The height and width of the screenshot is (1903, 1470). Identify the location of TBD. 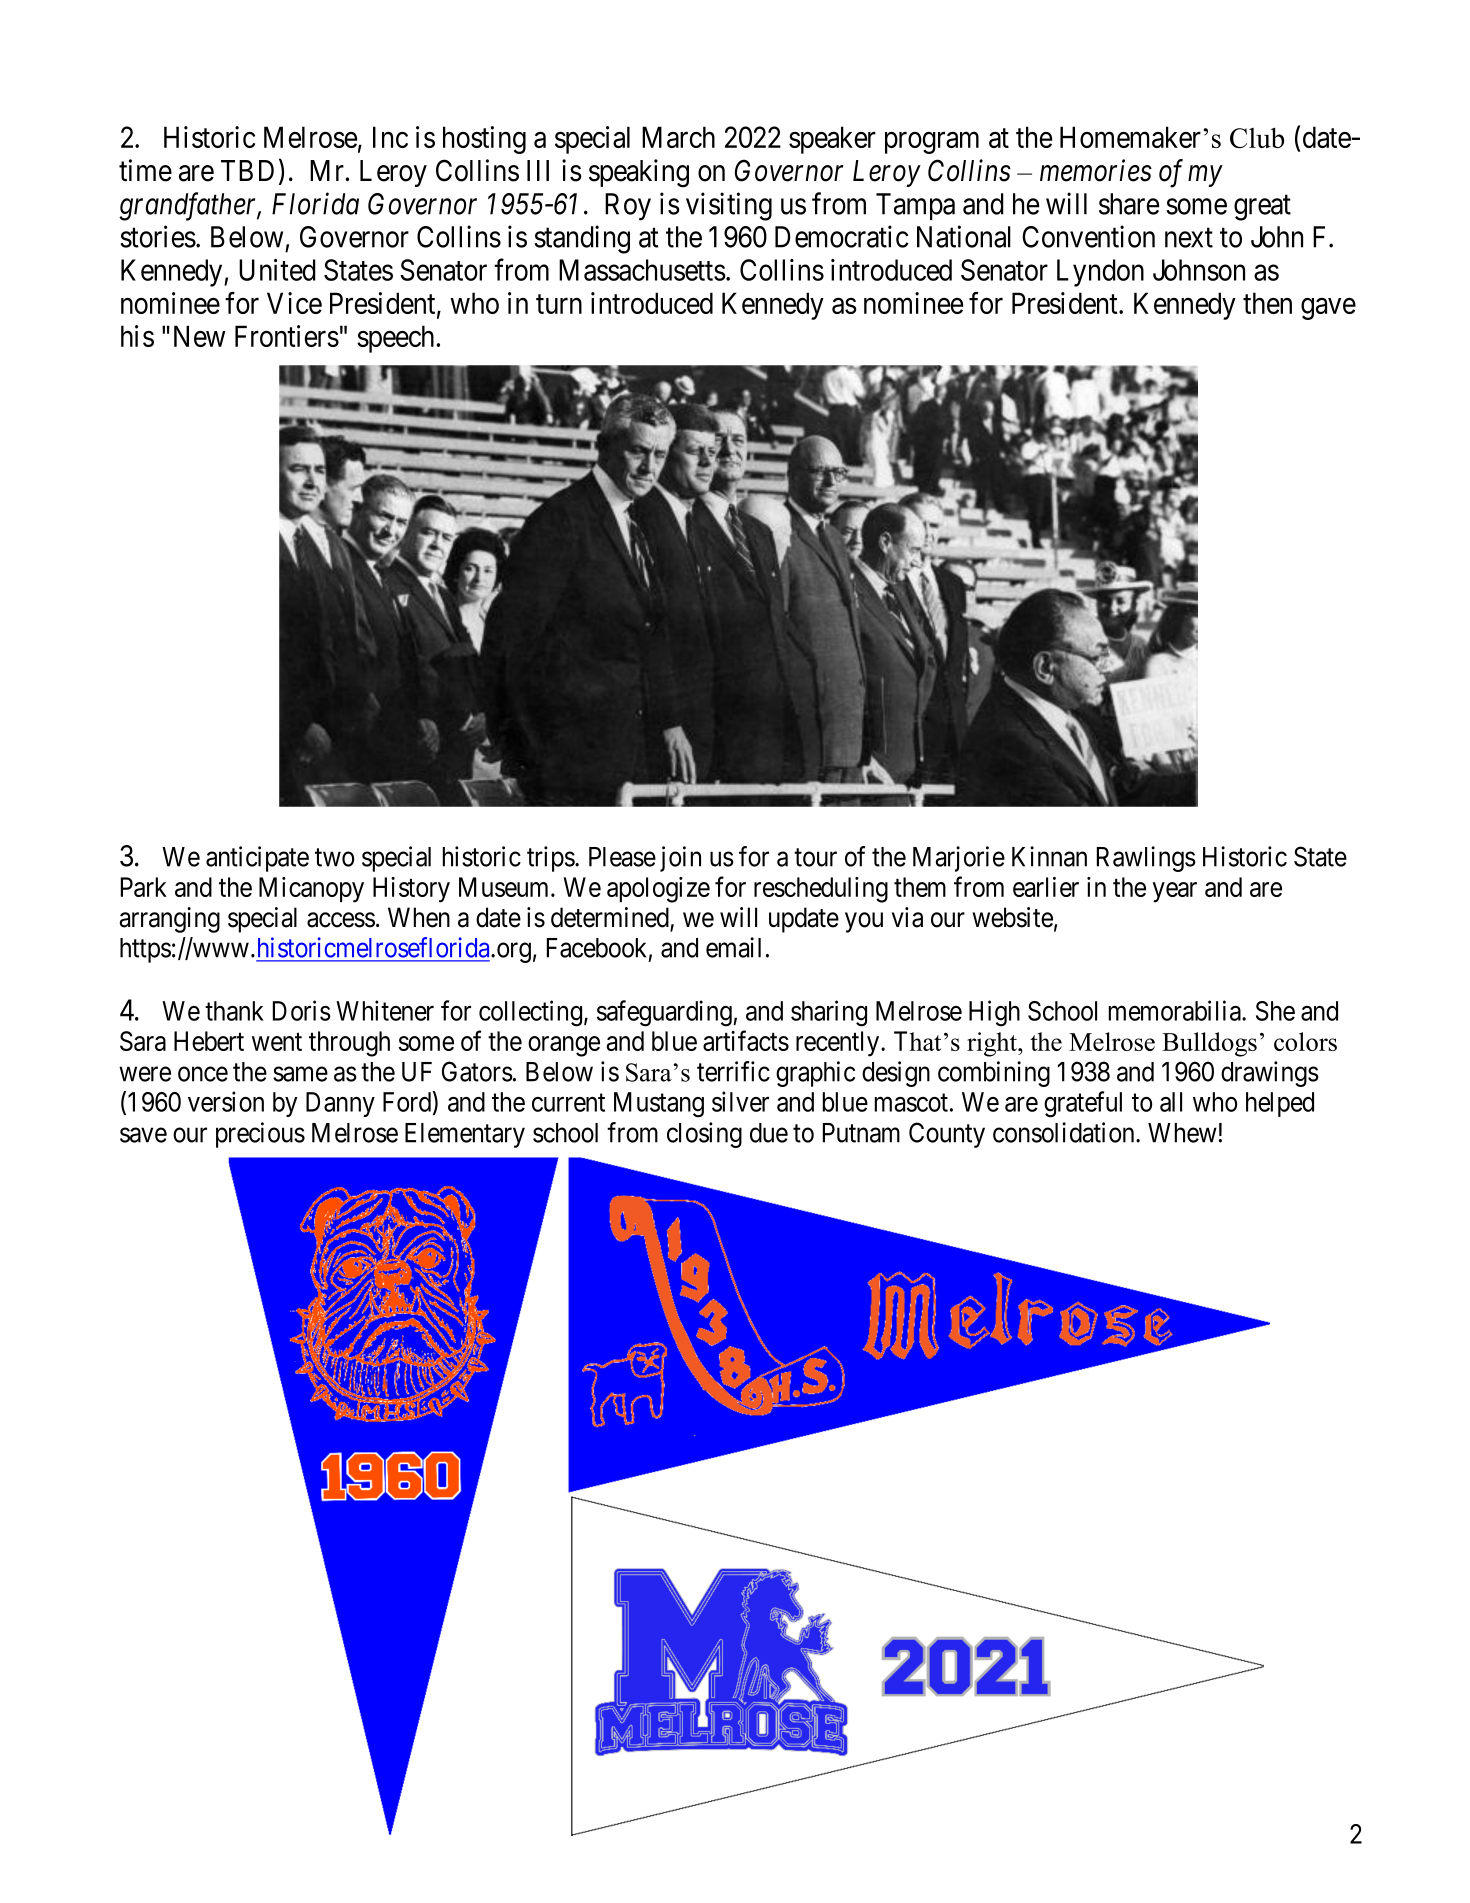
(247, 170).
